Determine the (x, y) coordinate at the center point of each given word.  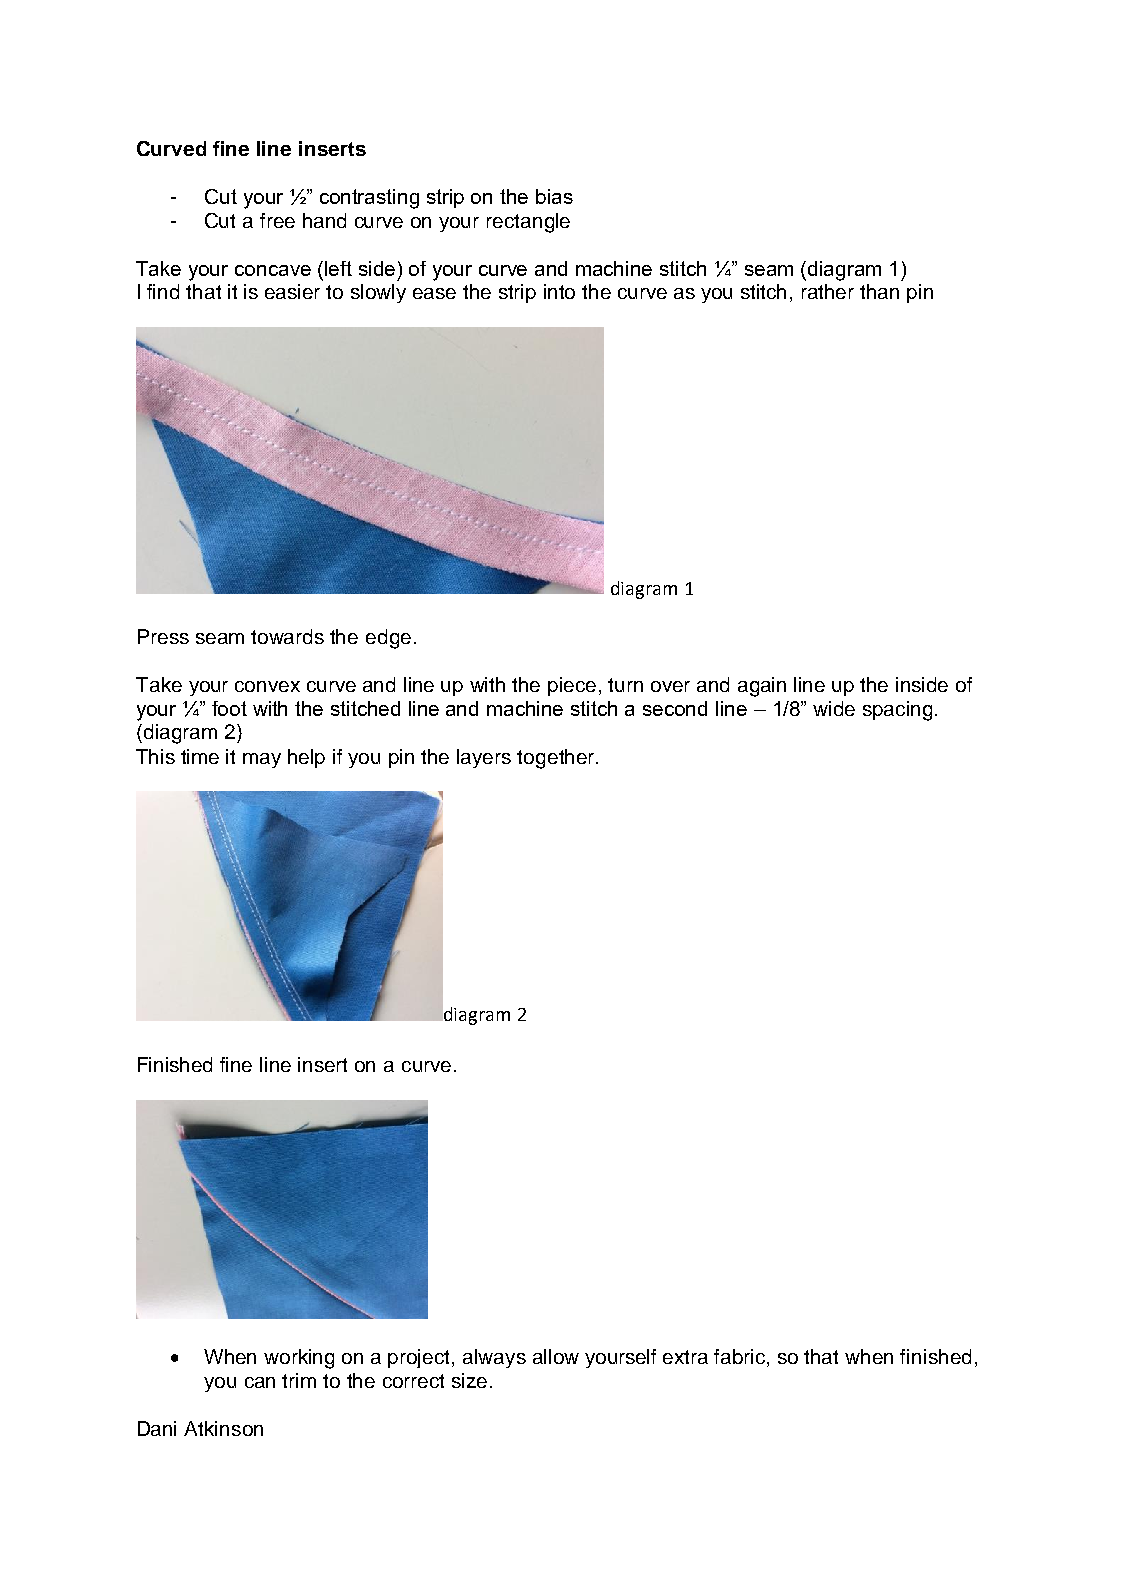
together (555, 759)
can (260, 1382)
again (762, 687)
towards (287, 636)
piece (572, 686)
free (277, 220)
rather (828, 291)
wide (834, 708)
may (262, 760)
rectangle (528, 223)
